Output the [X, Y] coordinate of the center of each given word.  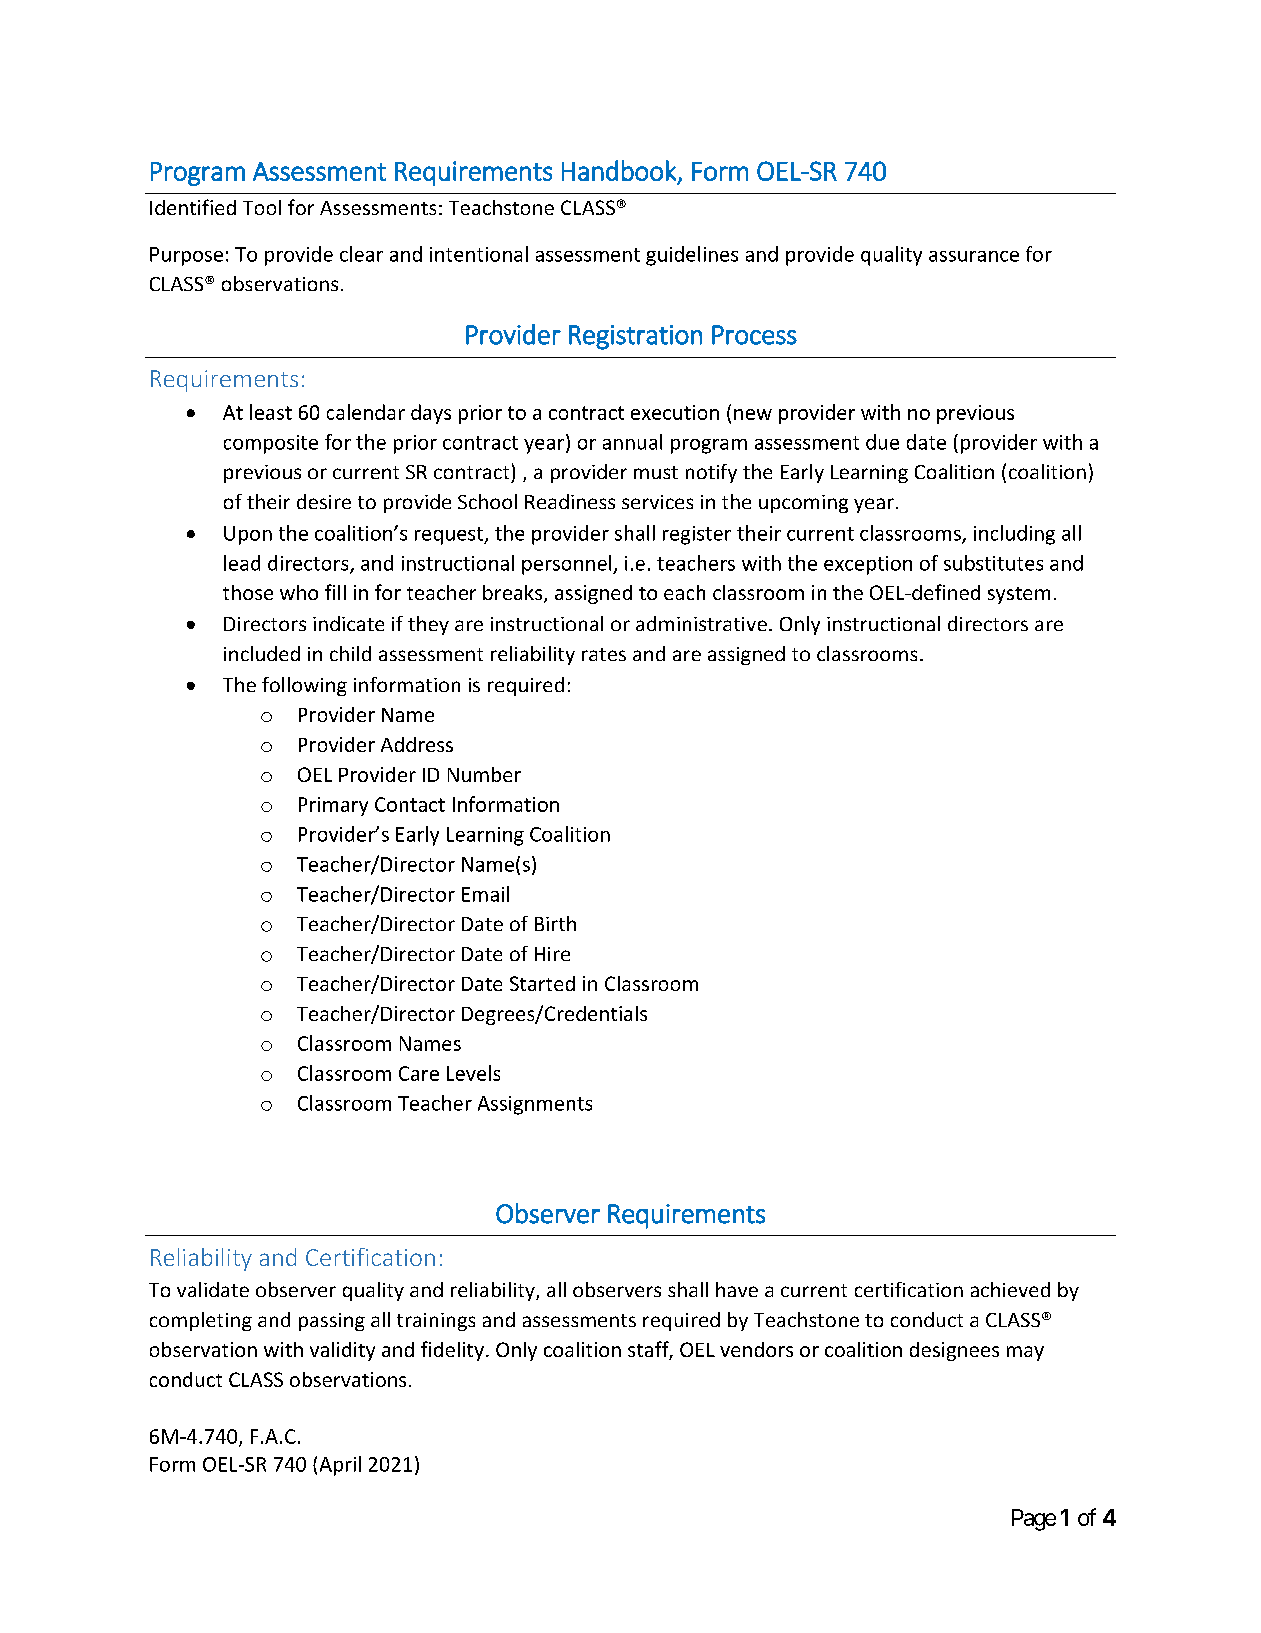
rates [604, 654]
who [299, 592]
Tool [262, 207]
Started [542, 983]
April [340, 1466]
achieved [1010, 1289]
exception [868, 565]
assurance [974, 256]
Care [419, 1073]
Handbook [620, 171]
